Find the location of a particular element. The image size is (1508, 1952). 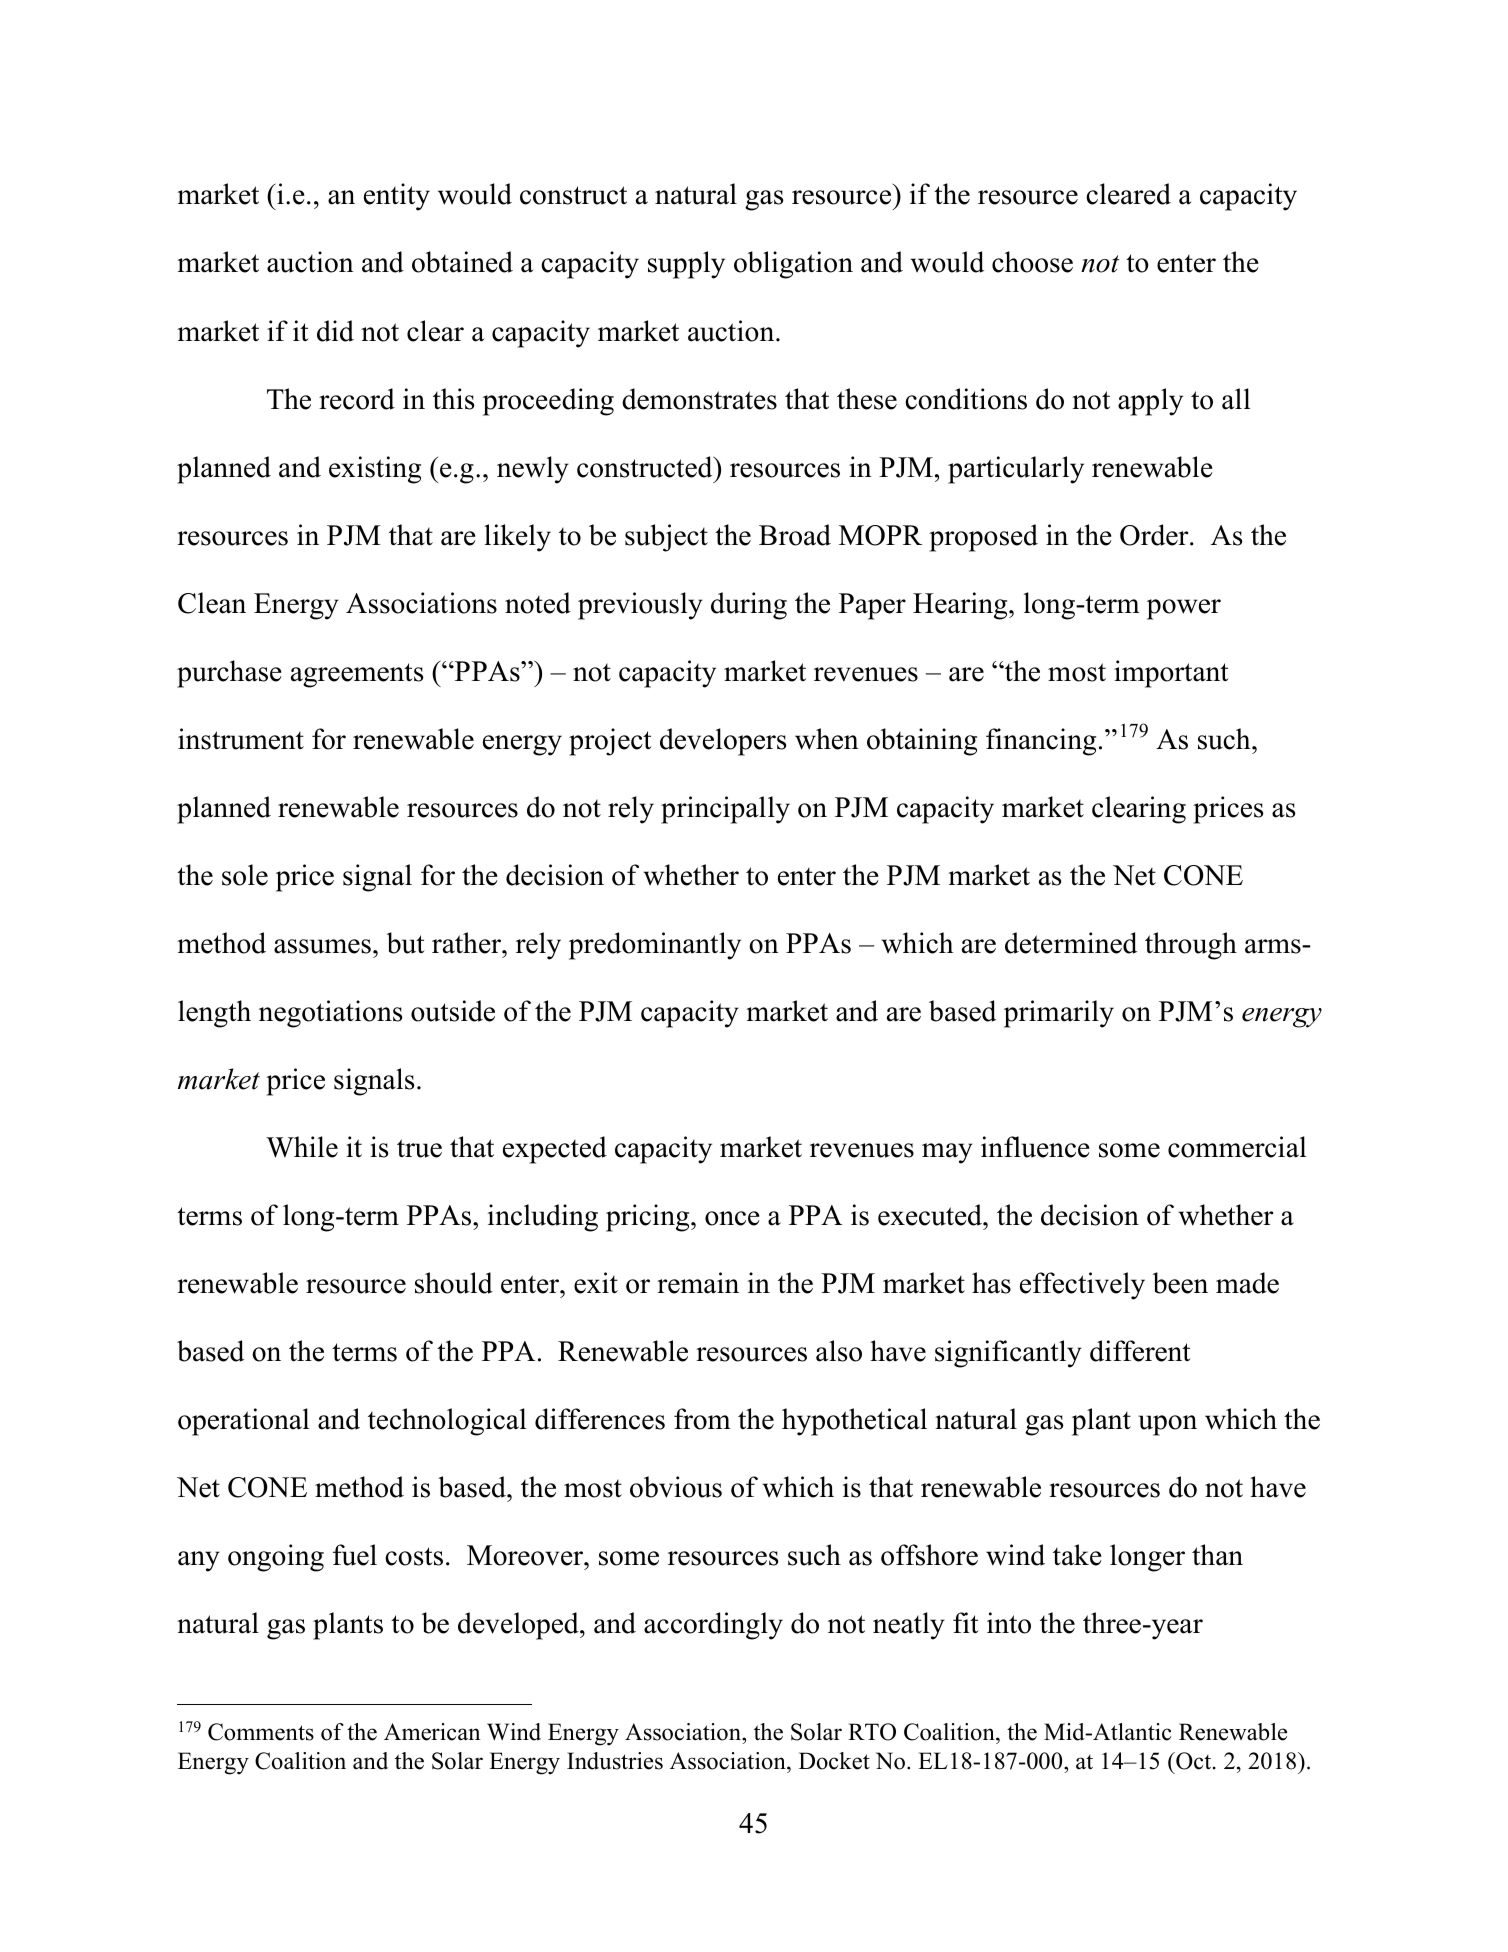

assumes is located at coordinates (322, 946).
